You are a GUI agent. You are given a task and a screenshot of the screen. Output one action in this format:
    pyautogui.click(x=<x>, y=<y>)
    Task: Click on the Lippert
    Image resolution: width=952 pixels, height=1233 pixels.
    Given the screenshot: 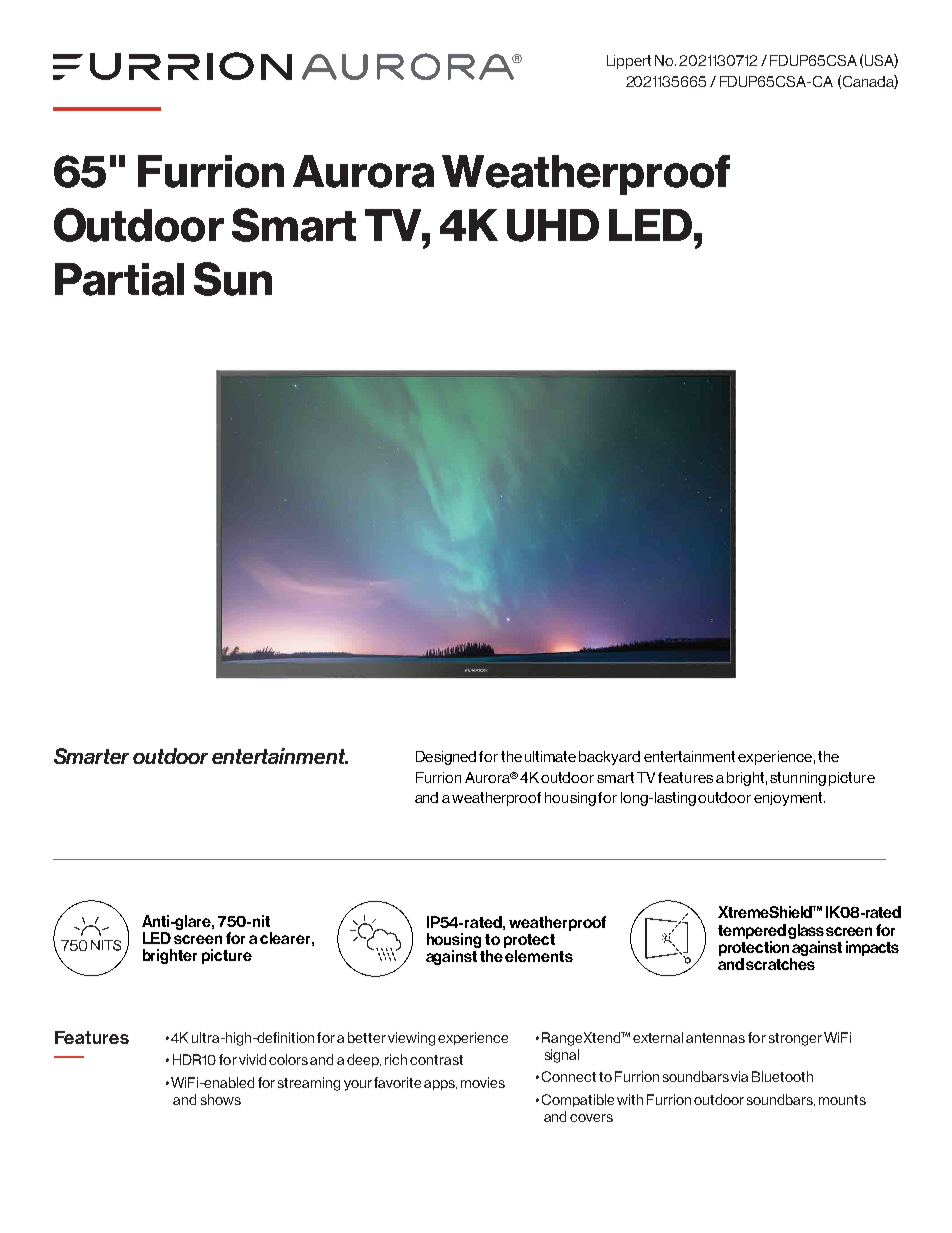 What is the action you would take?
    pyautogui.click(x=629, y=62)
